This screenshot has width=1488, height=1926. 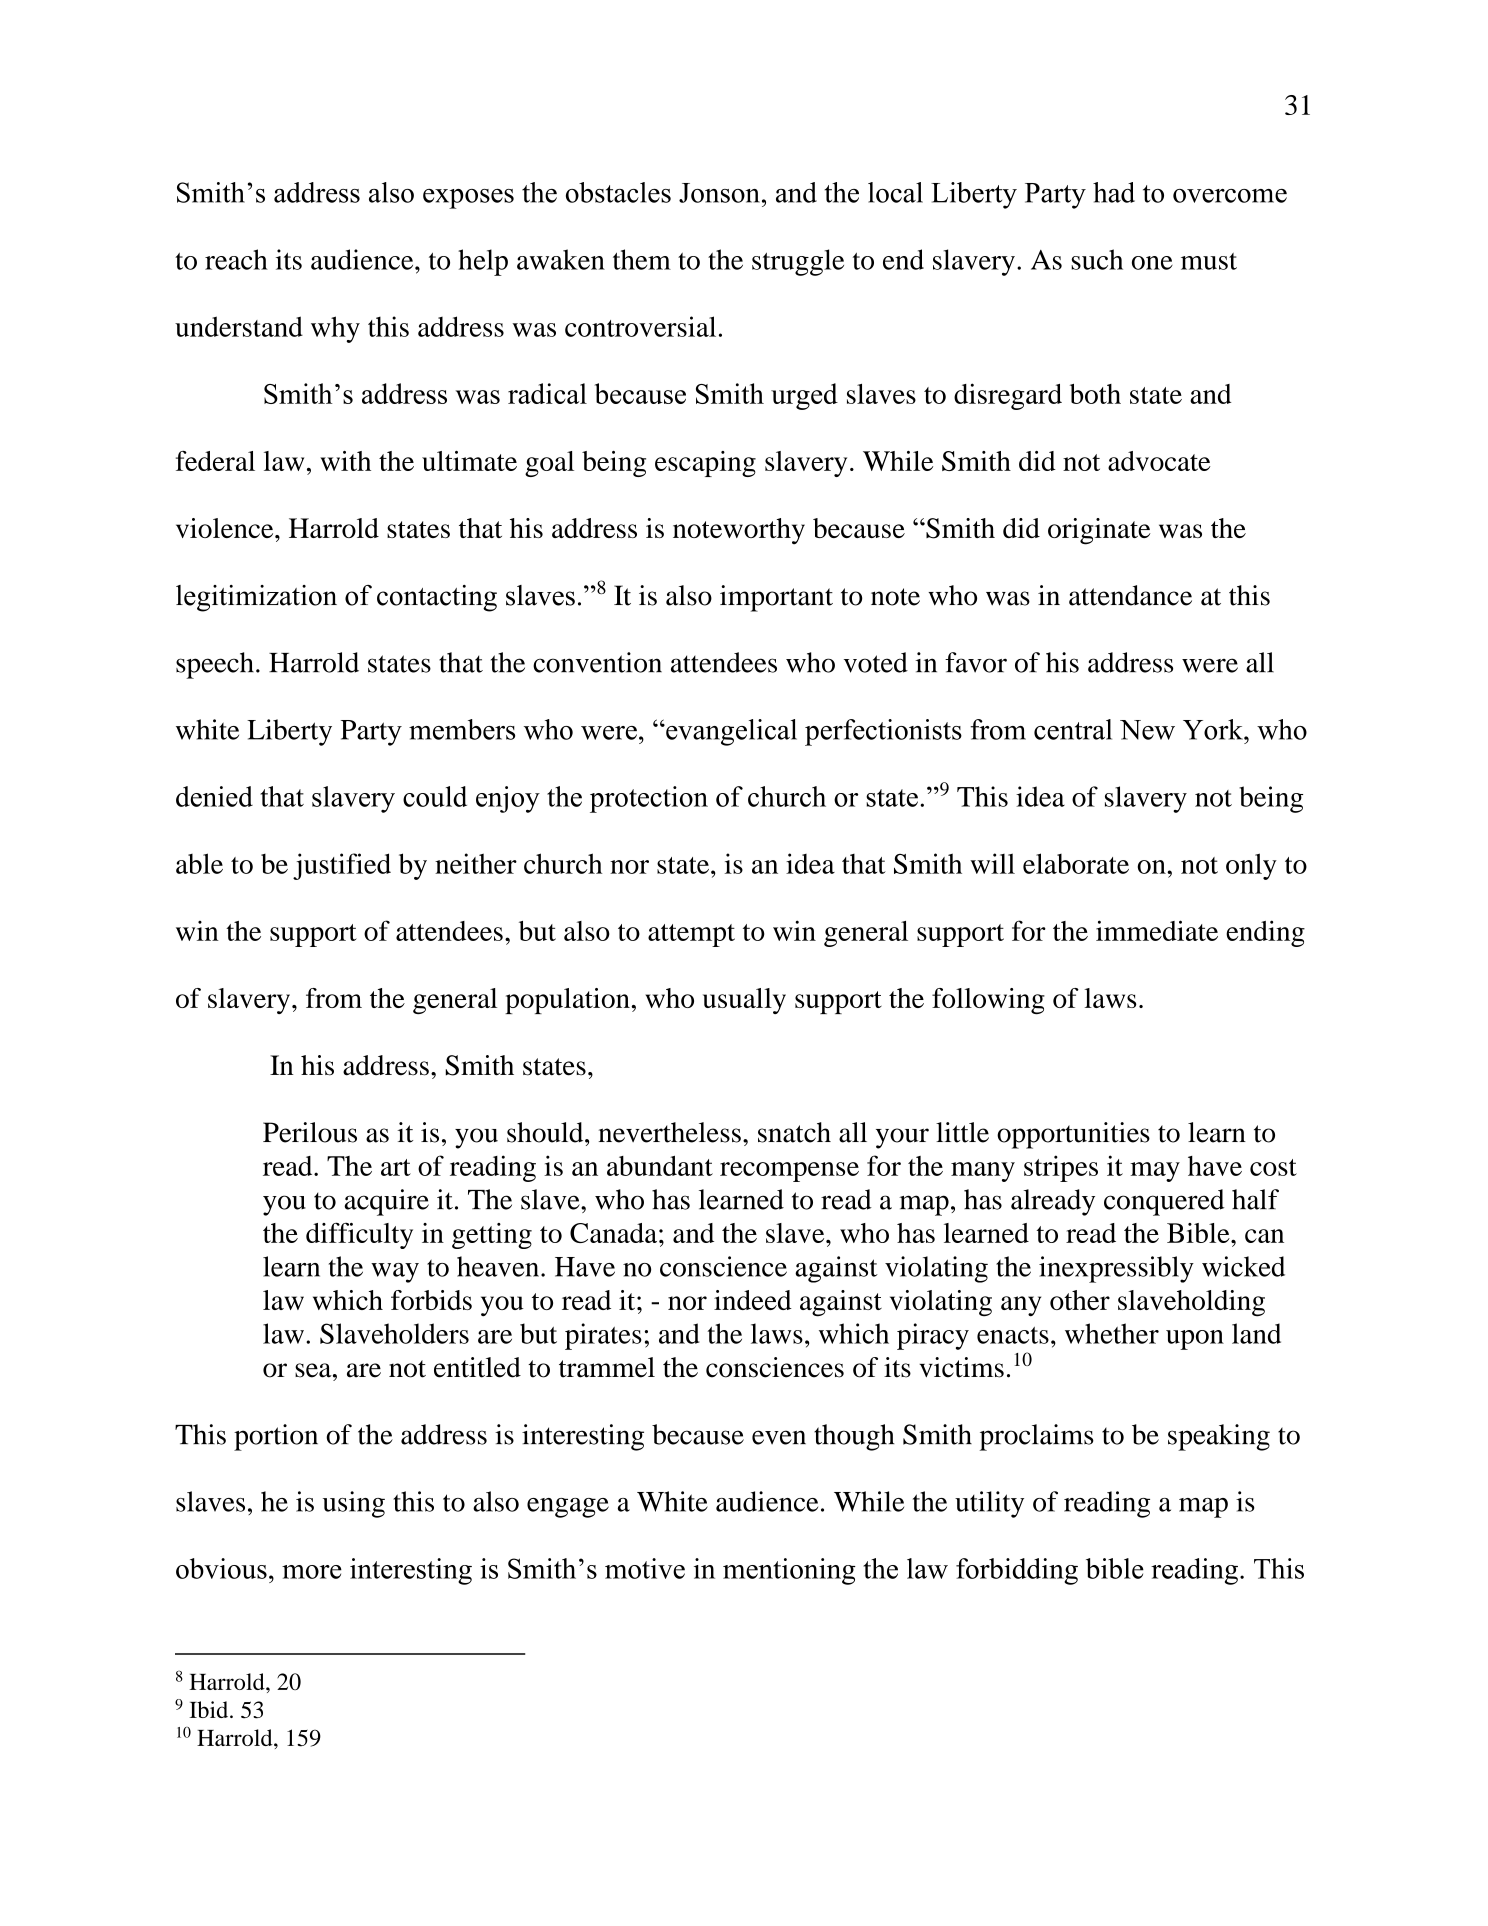 What do you see at coordinates (342, 866) in the screenshot?
I see `justified` at bounding box center [342, 866].
